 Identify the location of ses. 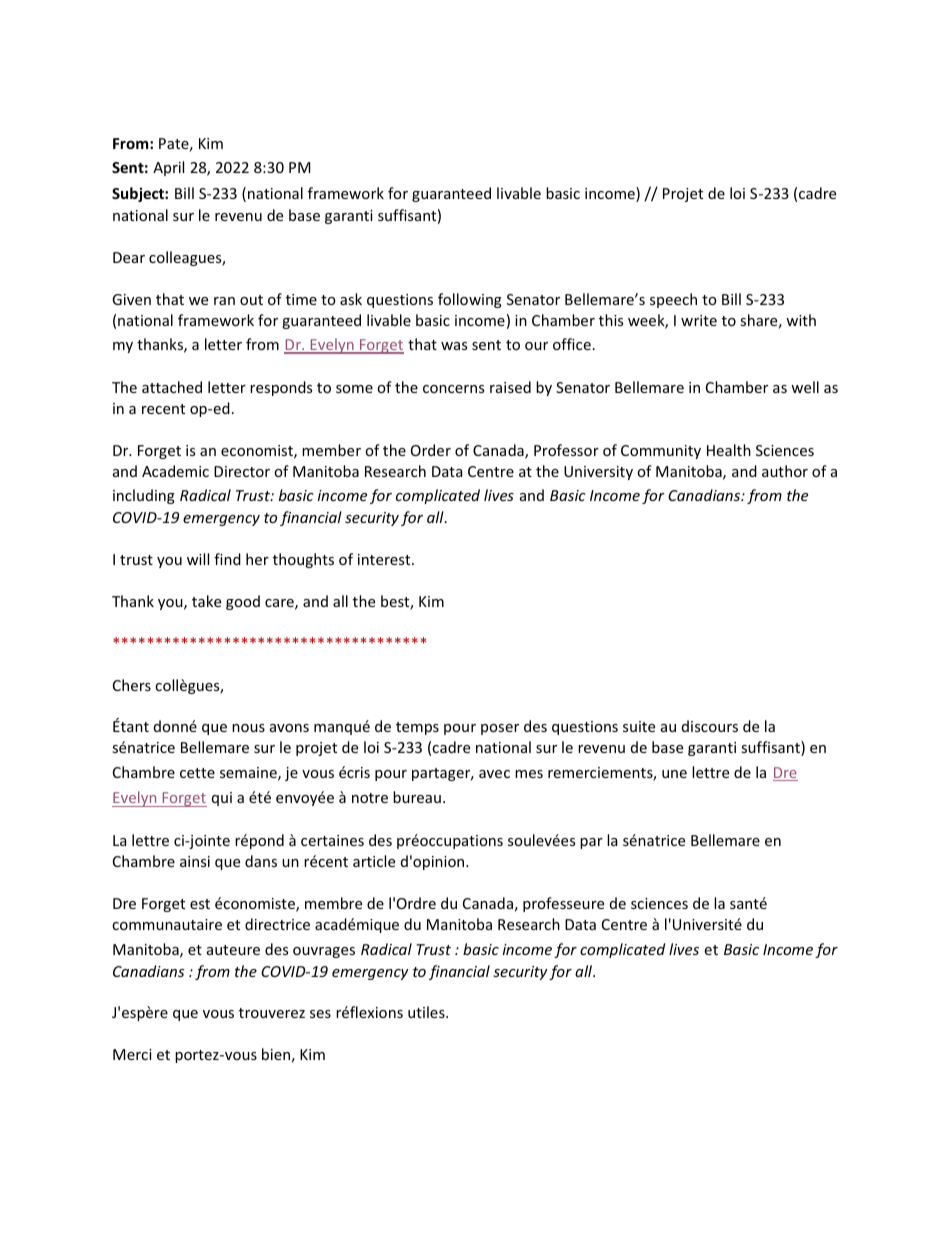
(320, 1014).
